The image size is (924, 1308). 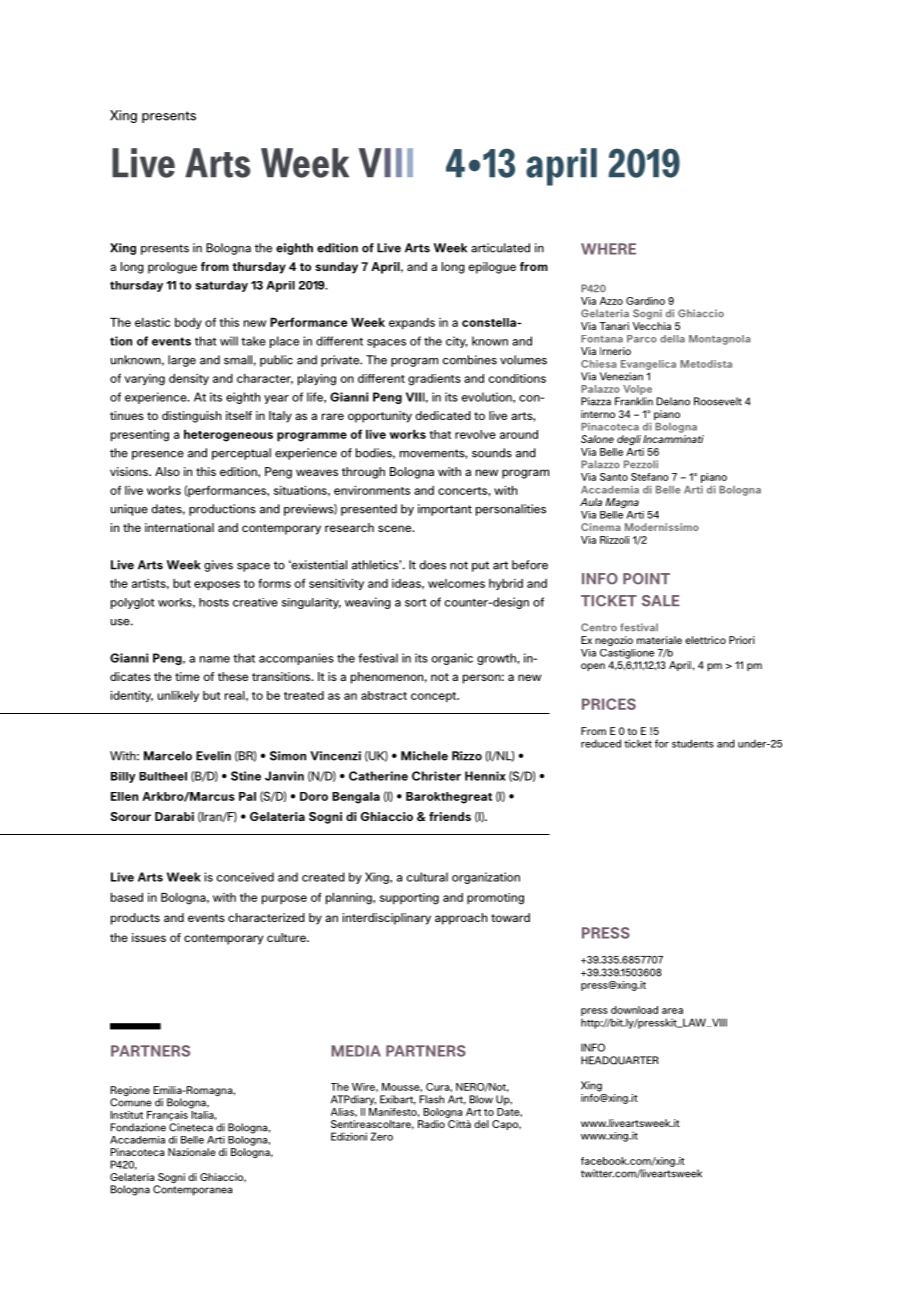 What do you see at coordinates (608, 249) in the screenshot?
I see `WHERE` at bounding box center [608, 249].
